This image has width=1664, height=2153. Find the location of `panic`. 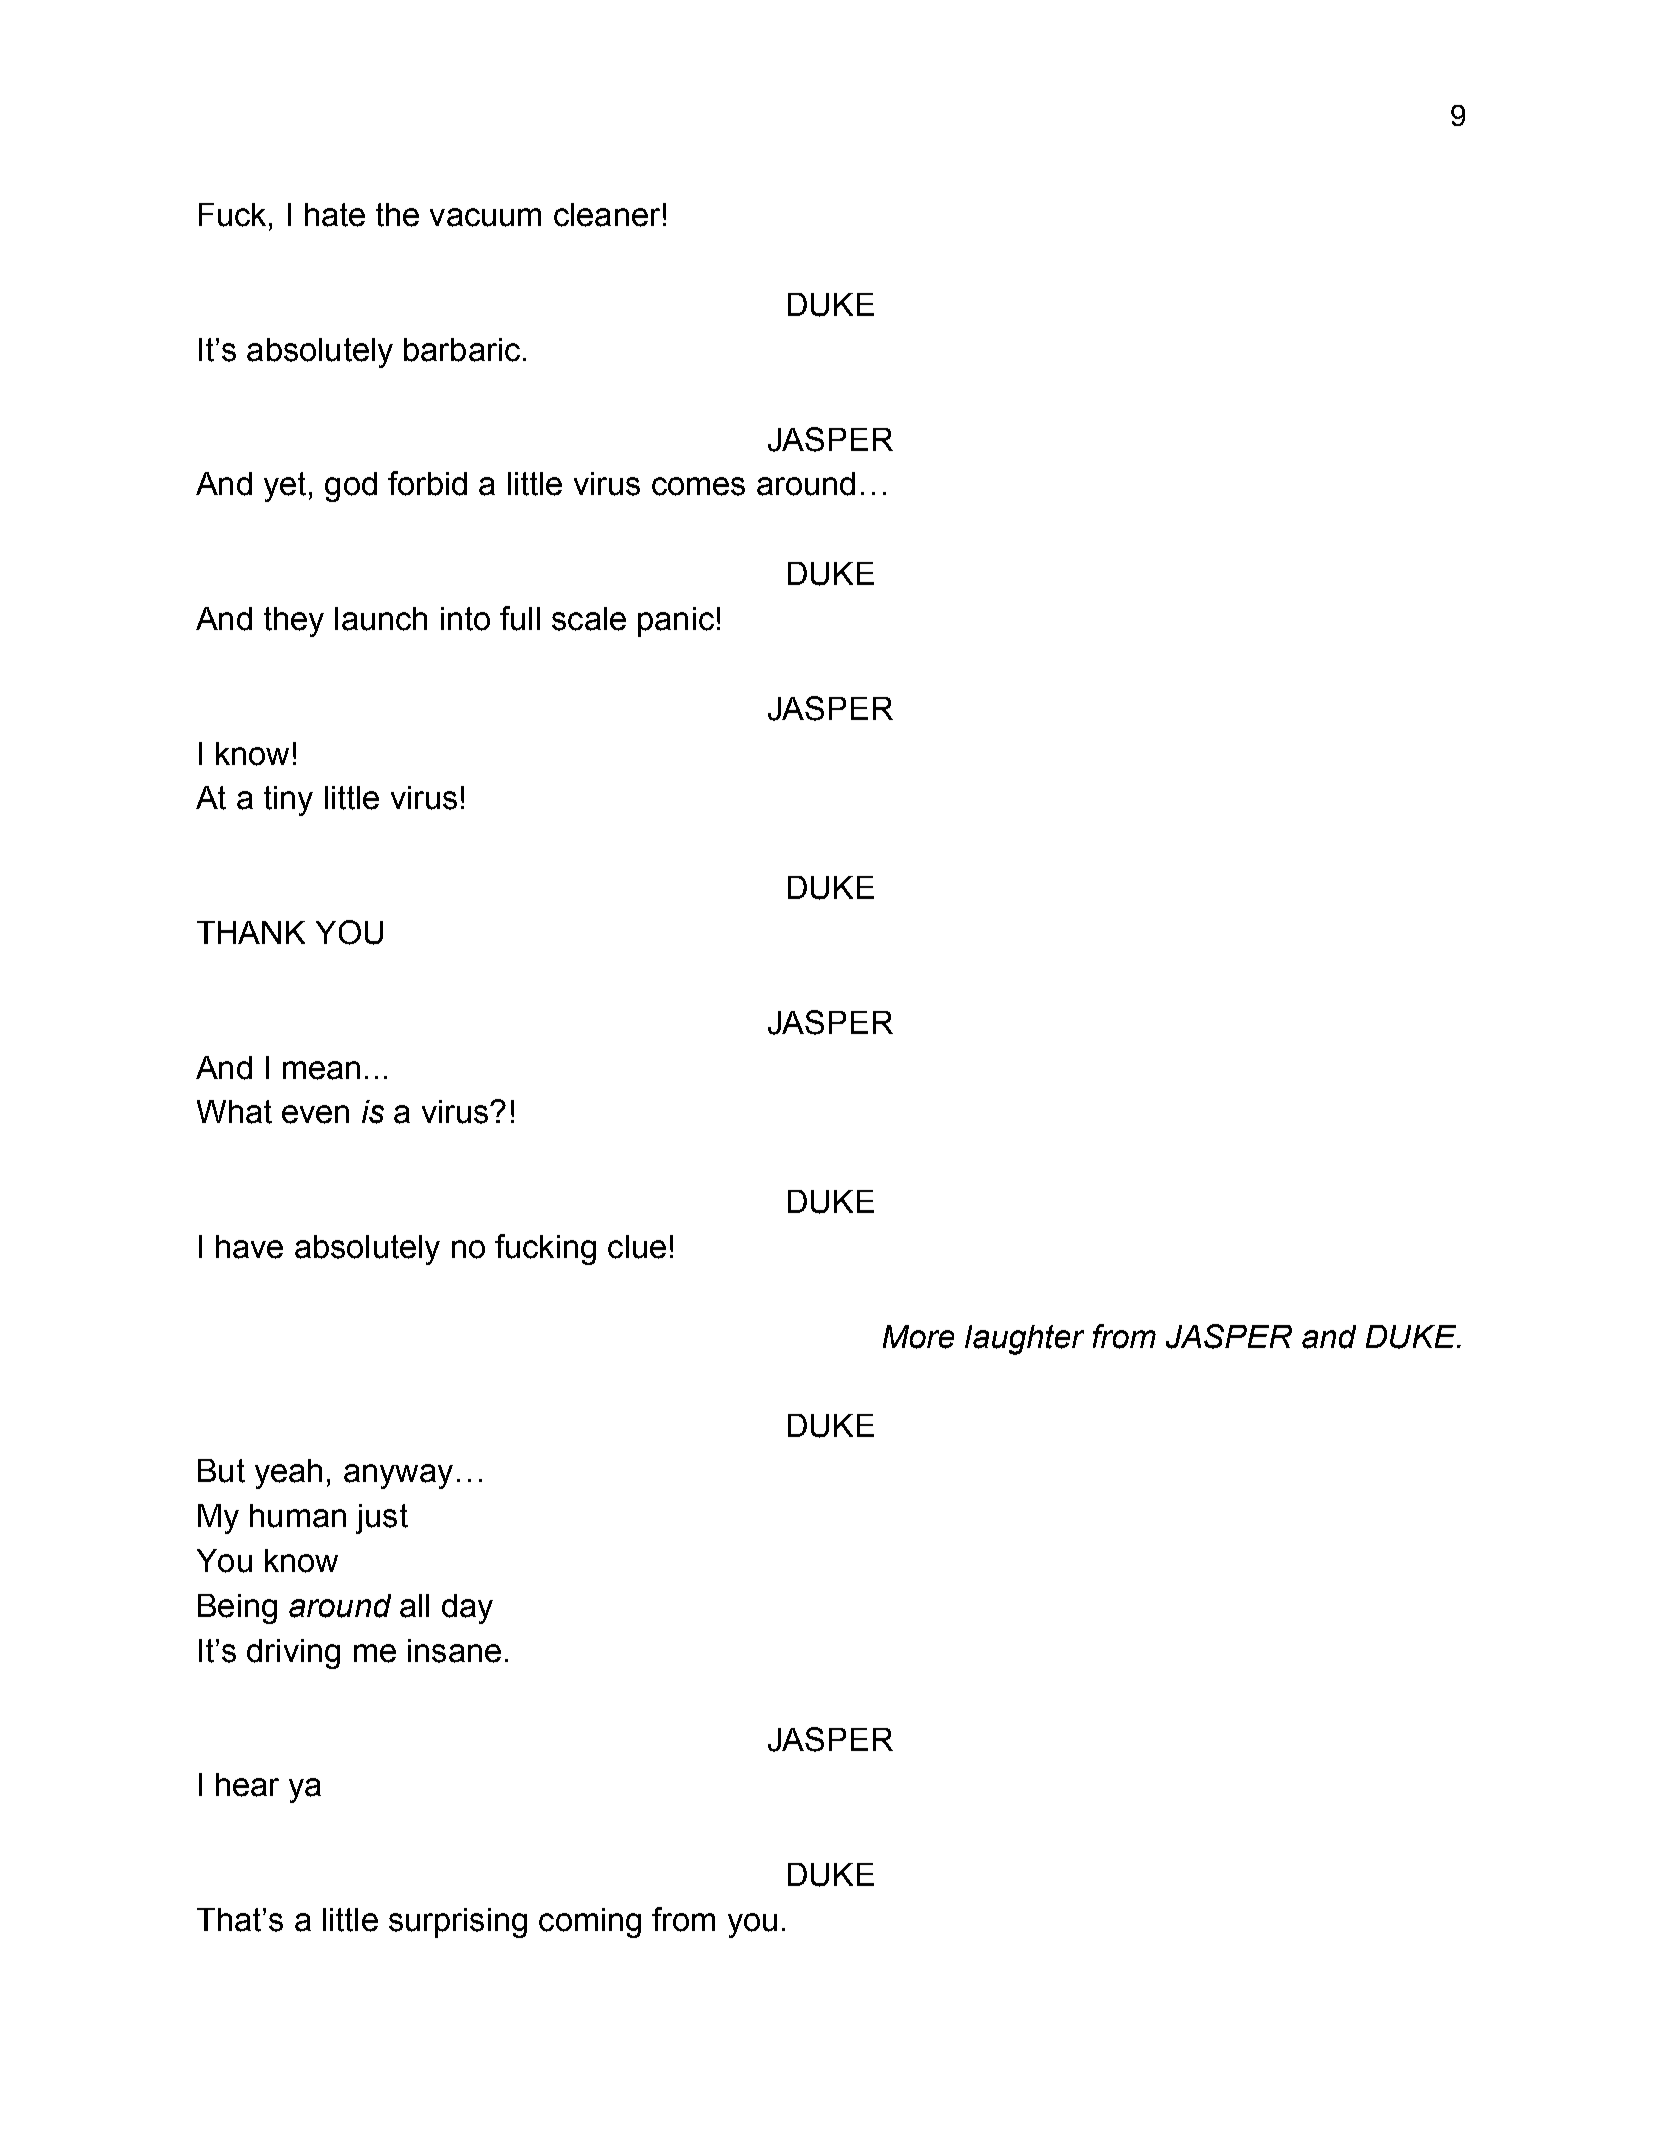

panic is located at coordinates (676, 622).
